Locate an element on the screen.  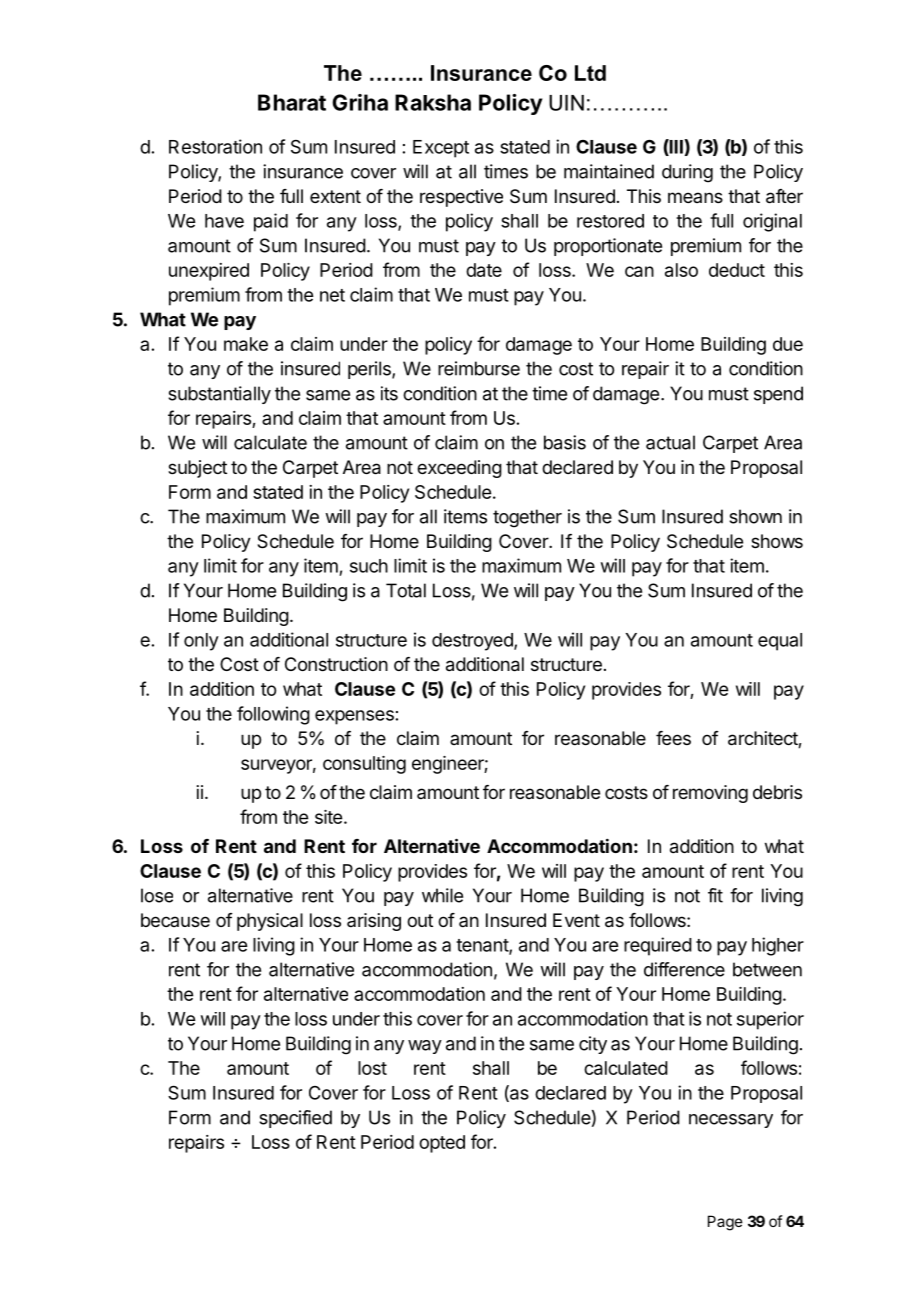
specified is located at coordinates (295, 1119).
